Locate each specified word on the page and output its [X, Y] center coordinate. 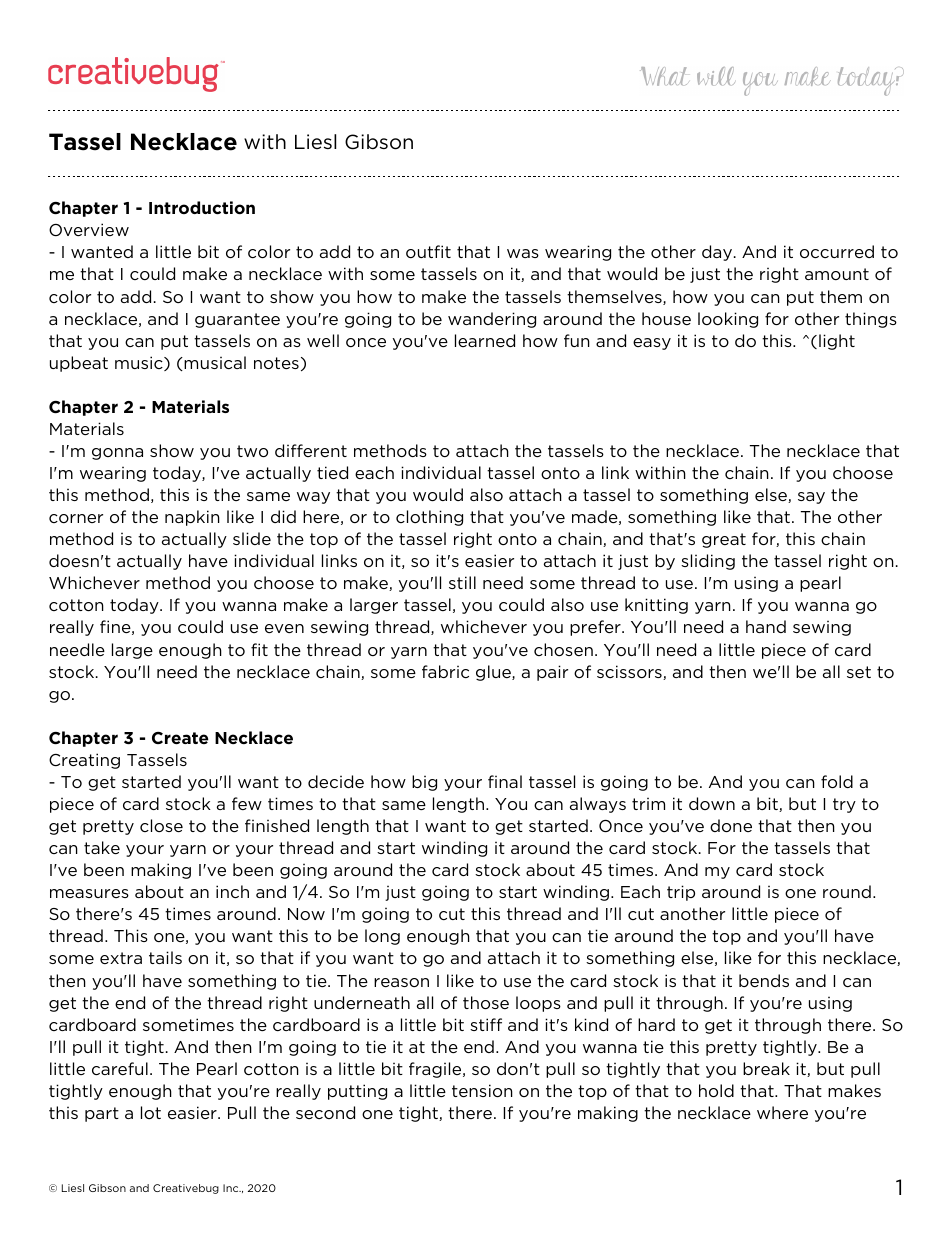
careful [120, 1068]
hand [766, 626]
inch [232, 891]
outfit [428, 251]
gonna [117, 454]
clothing [429, 518]
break [766, 1068]
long [382, 937]
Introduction [202, 207]
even [284, 628]
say [811, 498]
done [731, 825]
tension [482, 1090]
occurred [837, 251]
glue [494, 673]
